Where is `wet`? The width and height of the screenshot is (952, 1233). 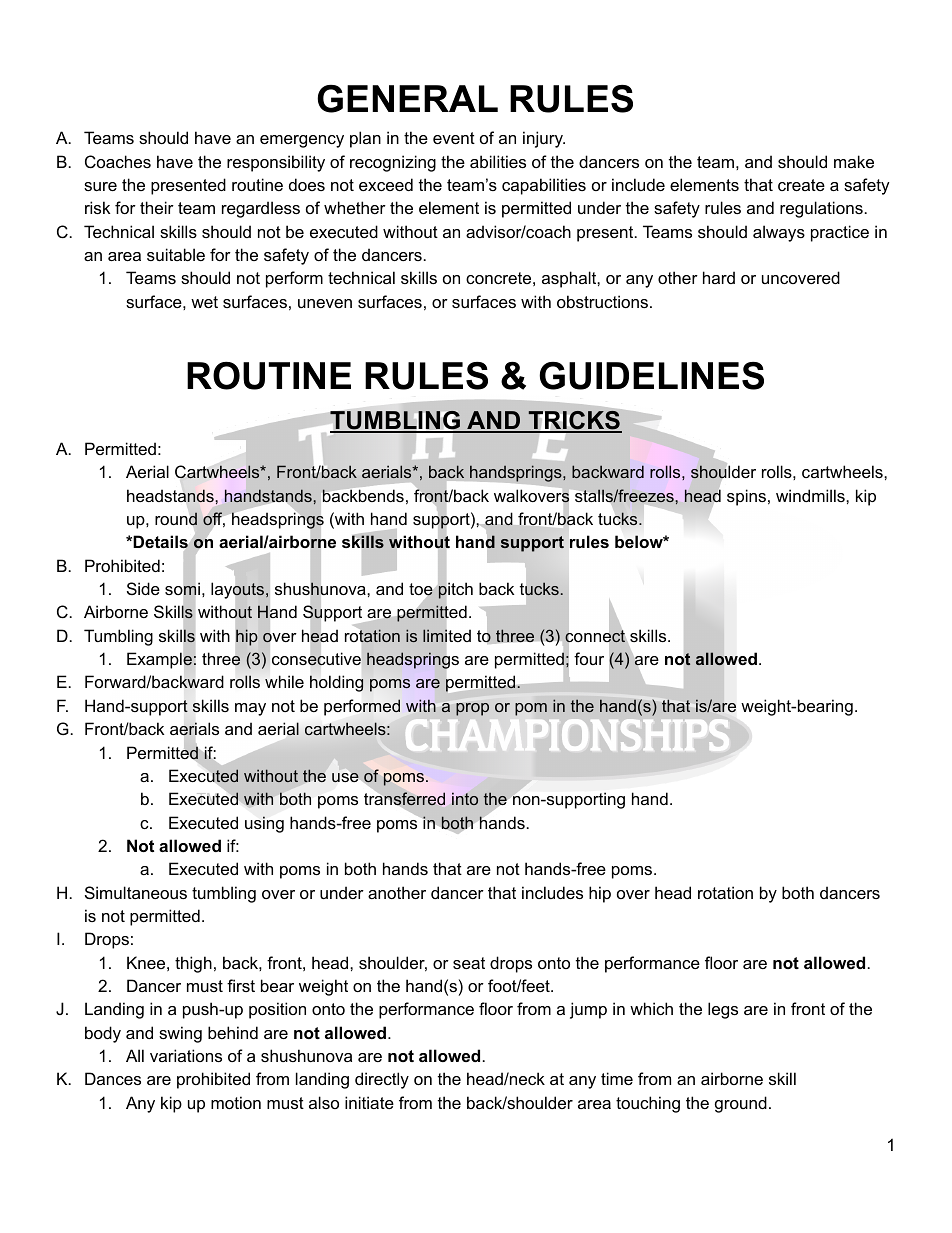
wet is located at coordinates (204, 302).
